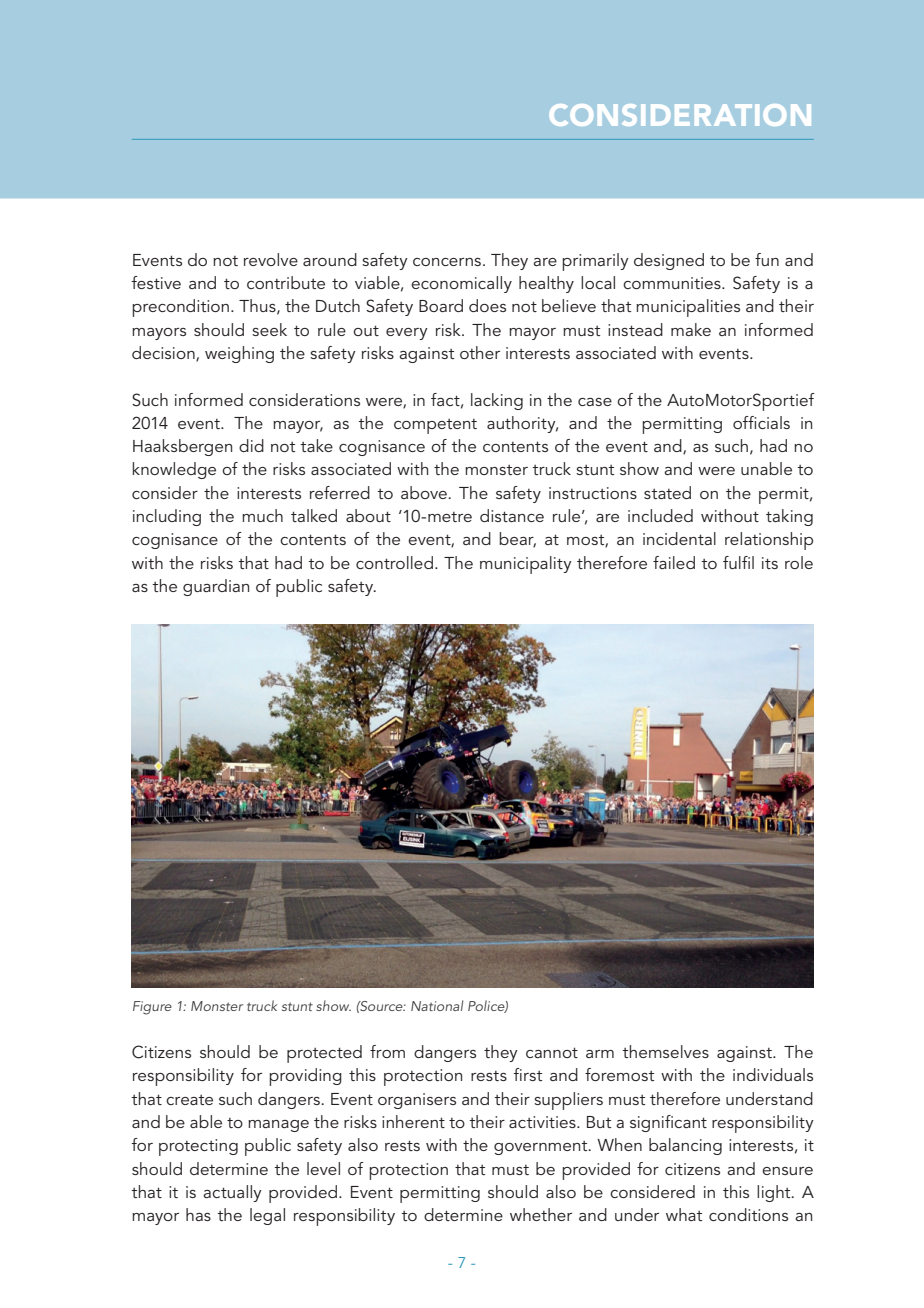 The image size is (924, 1308). Describe the element at coordinates (180, 308) in the document. I see `precondition` at that location.
